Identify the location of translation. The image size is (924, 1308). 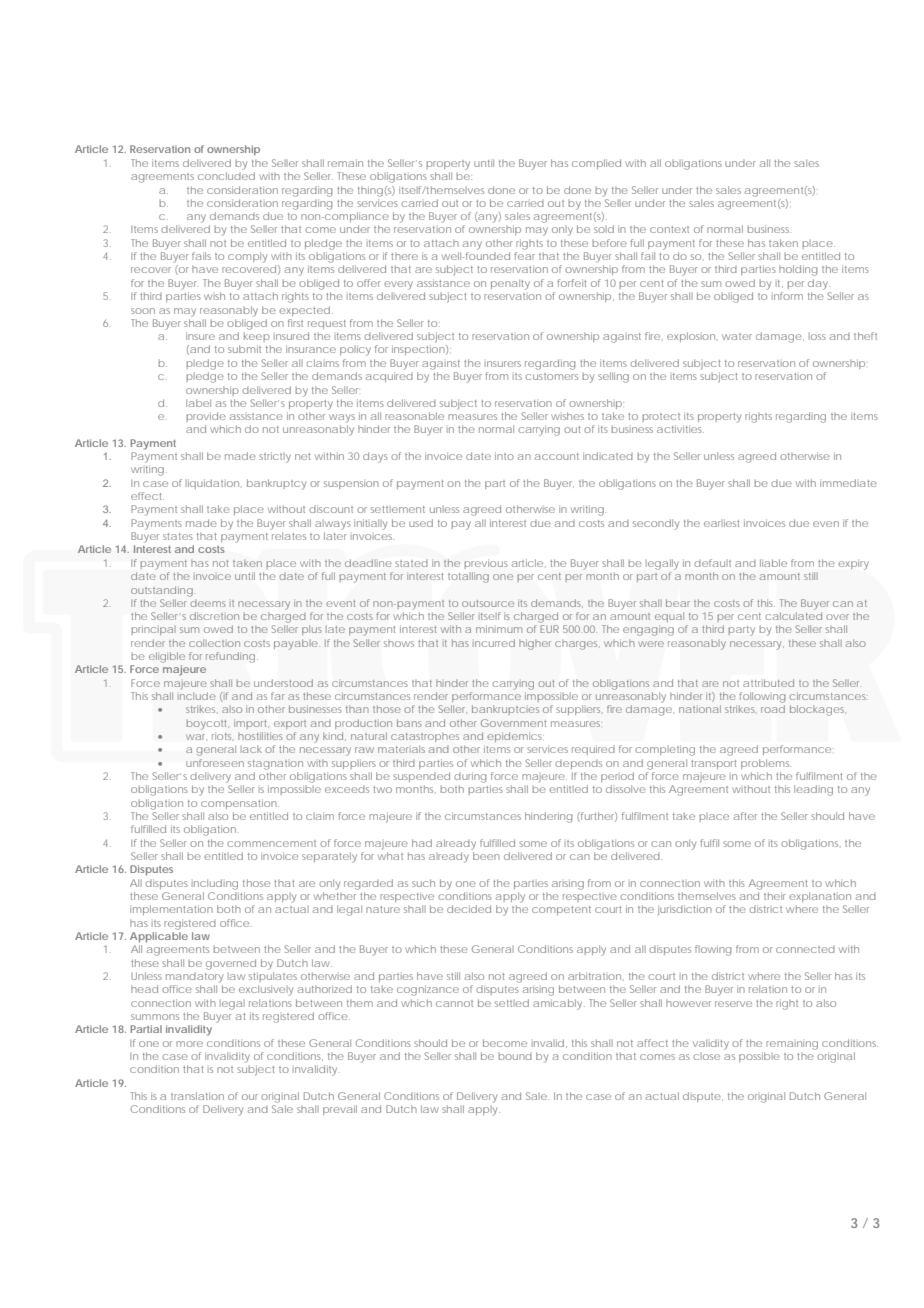
(197, 1096).
